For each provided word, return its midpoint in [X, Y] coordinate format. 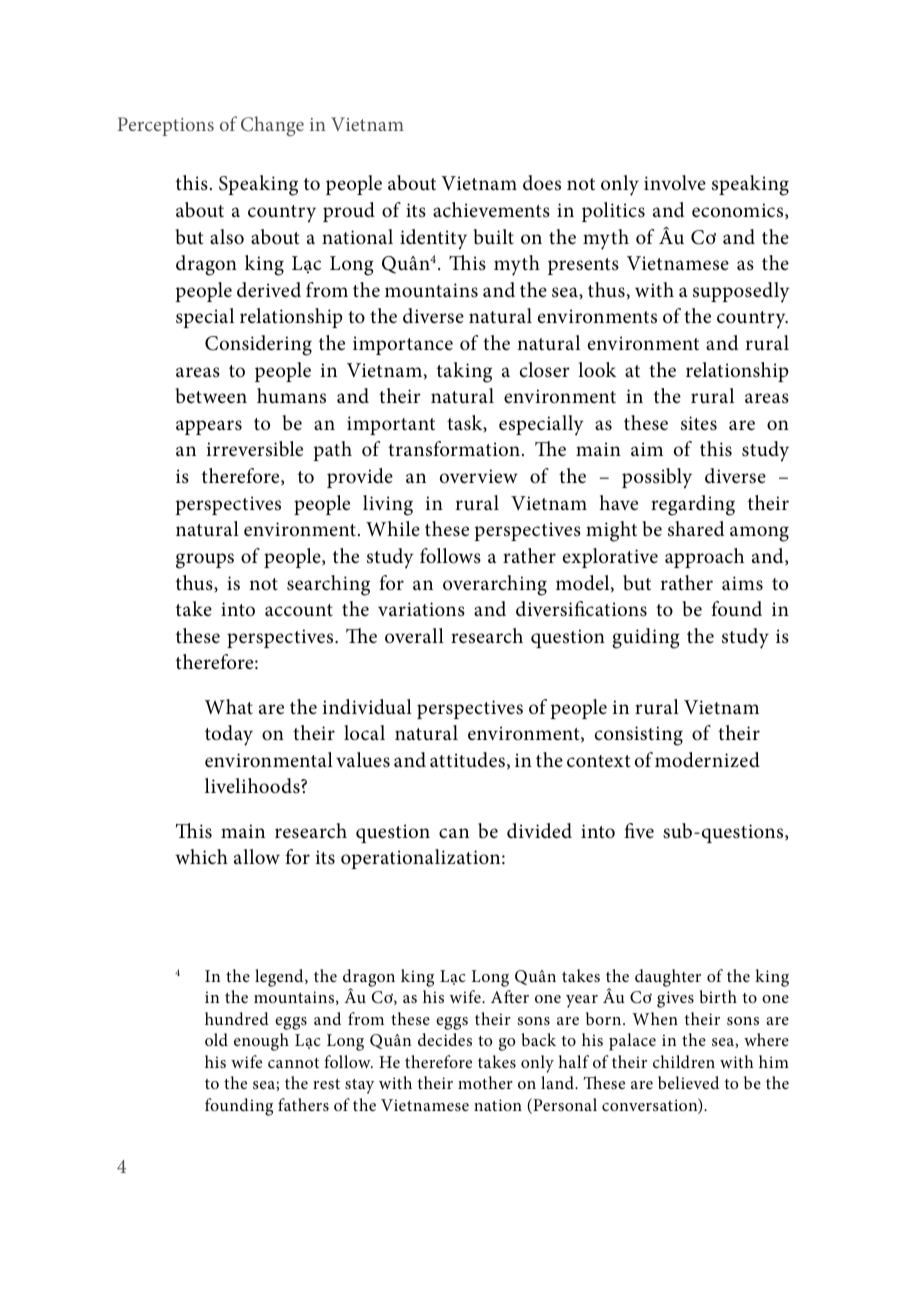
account [299, 610]
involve [675, 183]
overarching [495, 585]
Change [272, 126]
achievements [491, 210]
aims [742, 583]
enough [261, 1042]
